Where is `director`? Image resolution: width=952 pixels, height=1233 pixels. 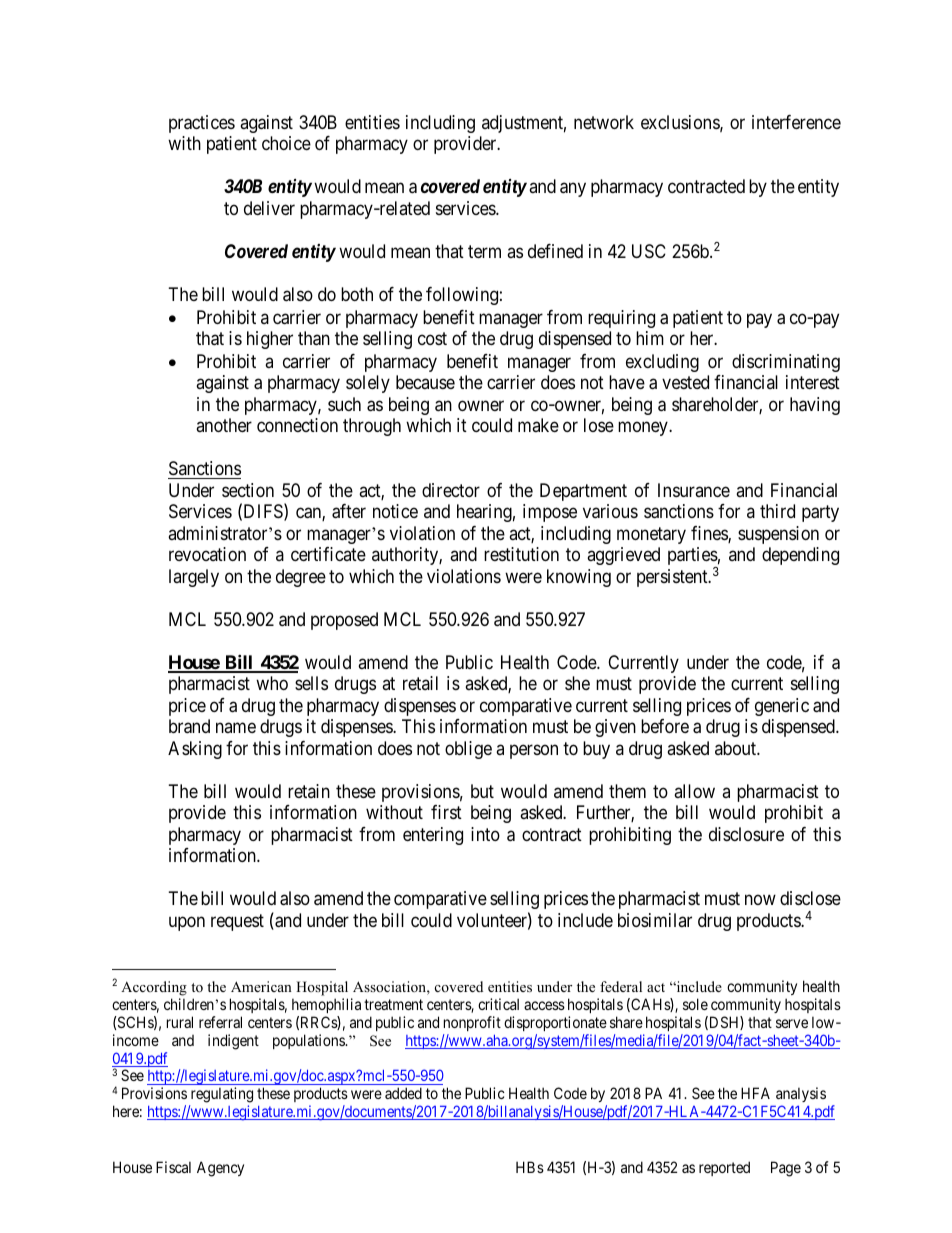 director is located at coordinates (451, 490).
